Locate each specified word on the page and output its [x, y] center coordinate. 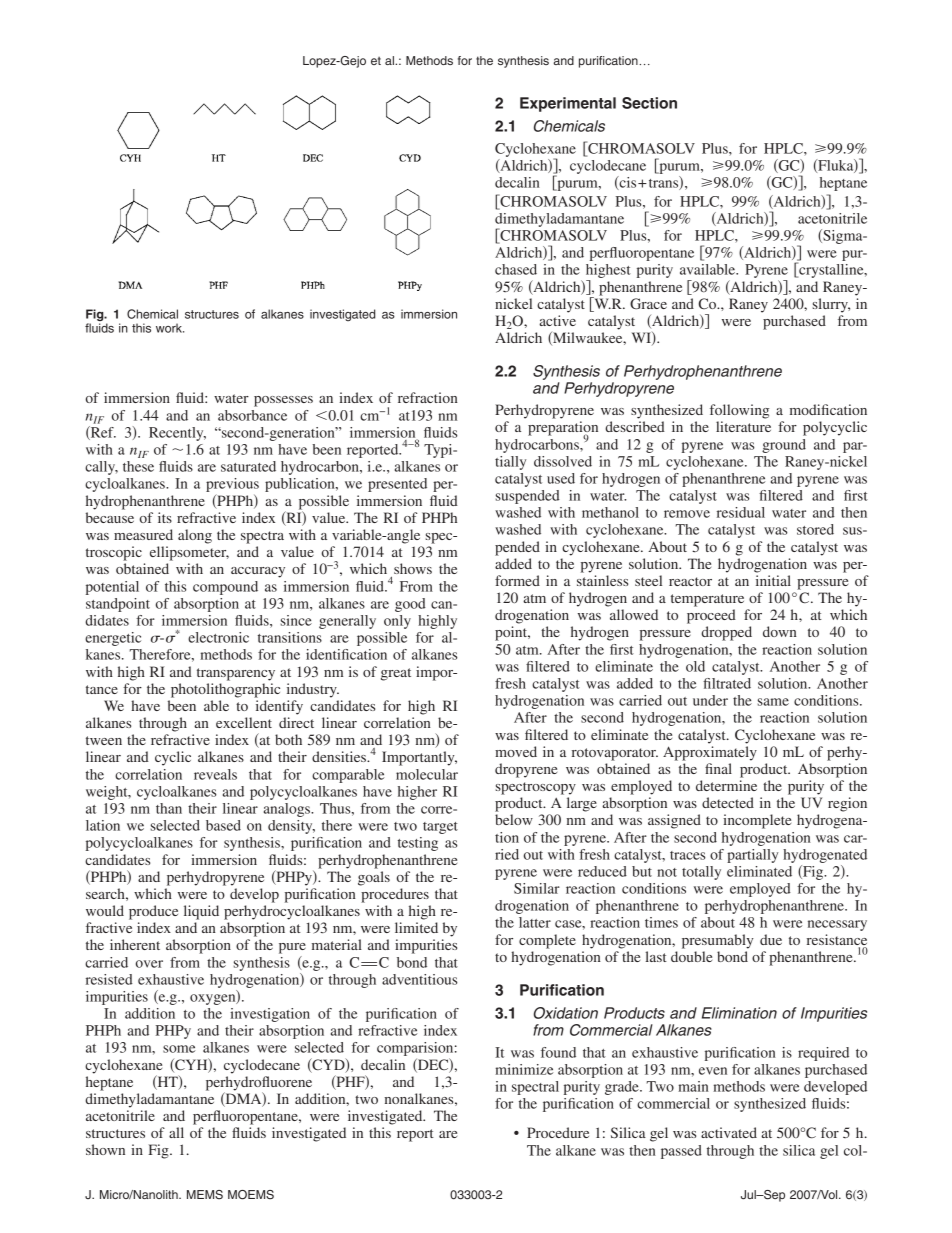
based [223, 825]
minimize [524, 1069]
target [440, 828]
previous [232, 486]
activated [729, 1132]
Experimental [568, 104]
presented [397, 485]
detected [728, 802]
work [170, 328]
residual [741, 512]
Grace [648, 303]
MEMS [205, 1194]
